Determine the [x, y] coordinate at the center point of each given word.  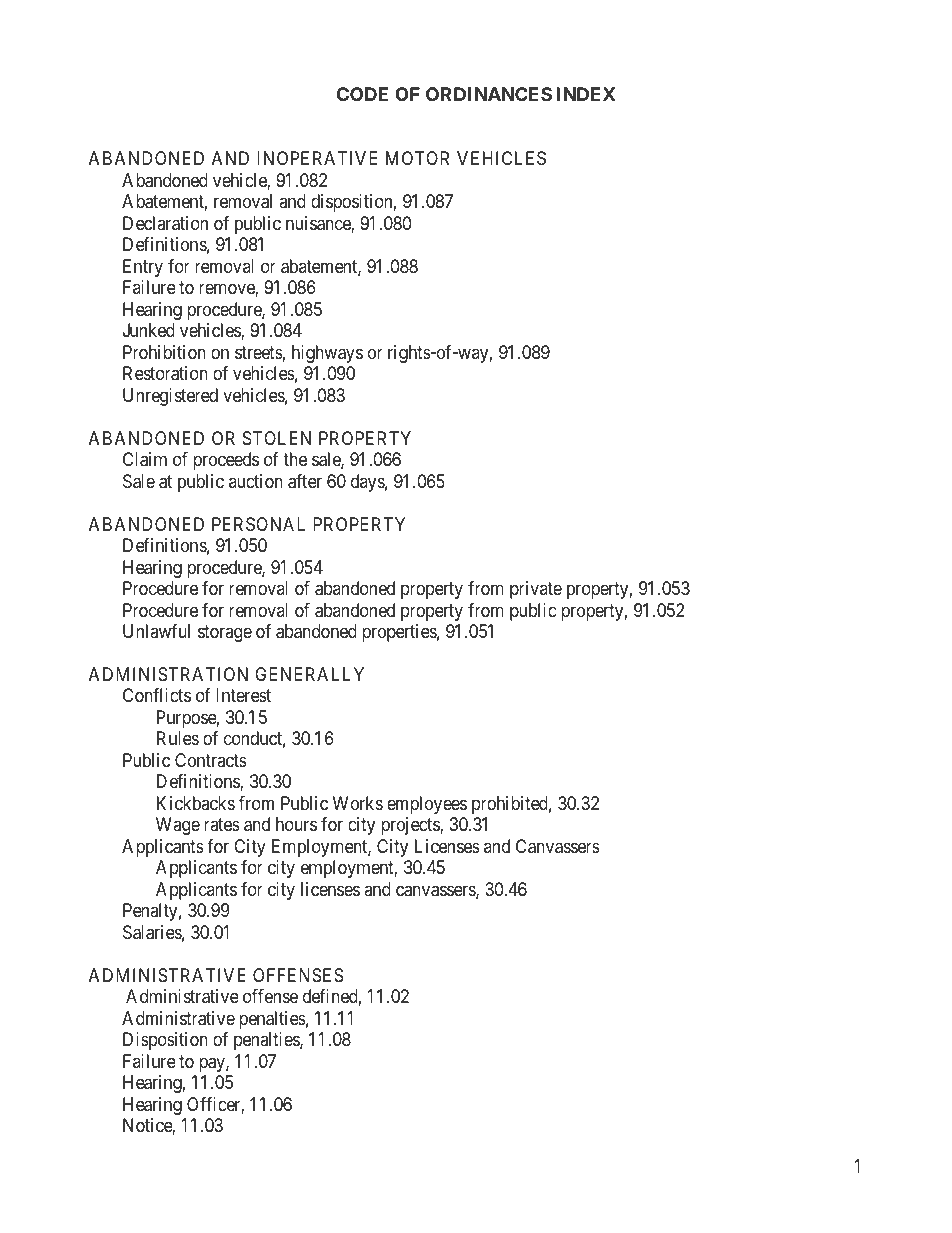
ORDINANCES [489, 94]
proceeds [226, 461]
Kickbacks [196, 803]
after [305, 481]
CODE [362, 94]
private [536, 590]
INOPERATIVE [317, 158]
